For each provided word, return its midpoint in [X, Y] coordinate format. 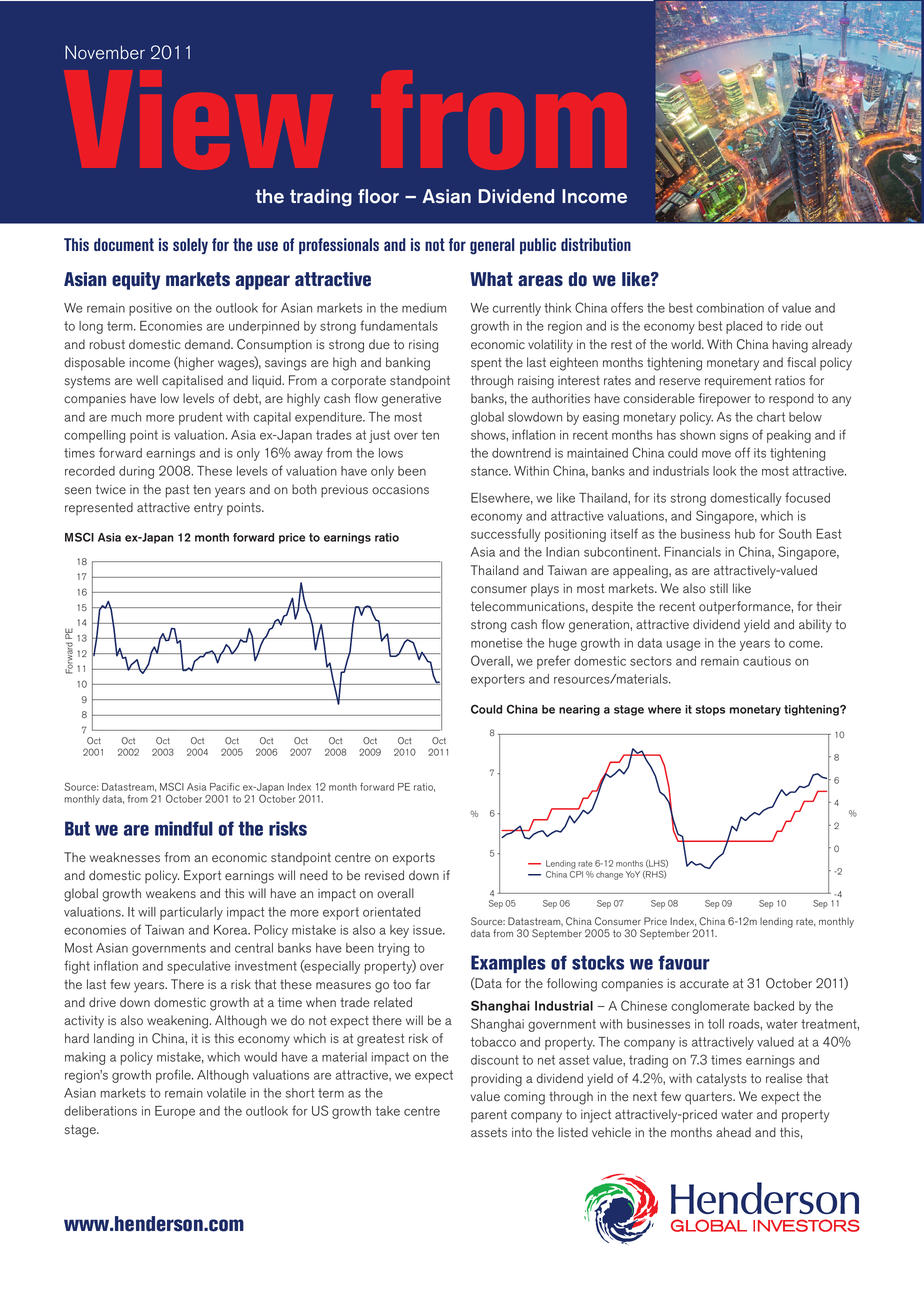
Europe [175, 1112]
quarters [709, 1098]
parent [489, 1116]
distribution [596, 244]
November [105, 52]
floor [378, 196]
